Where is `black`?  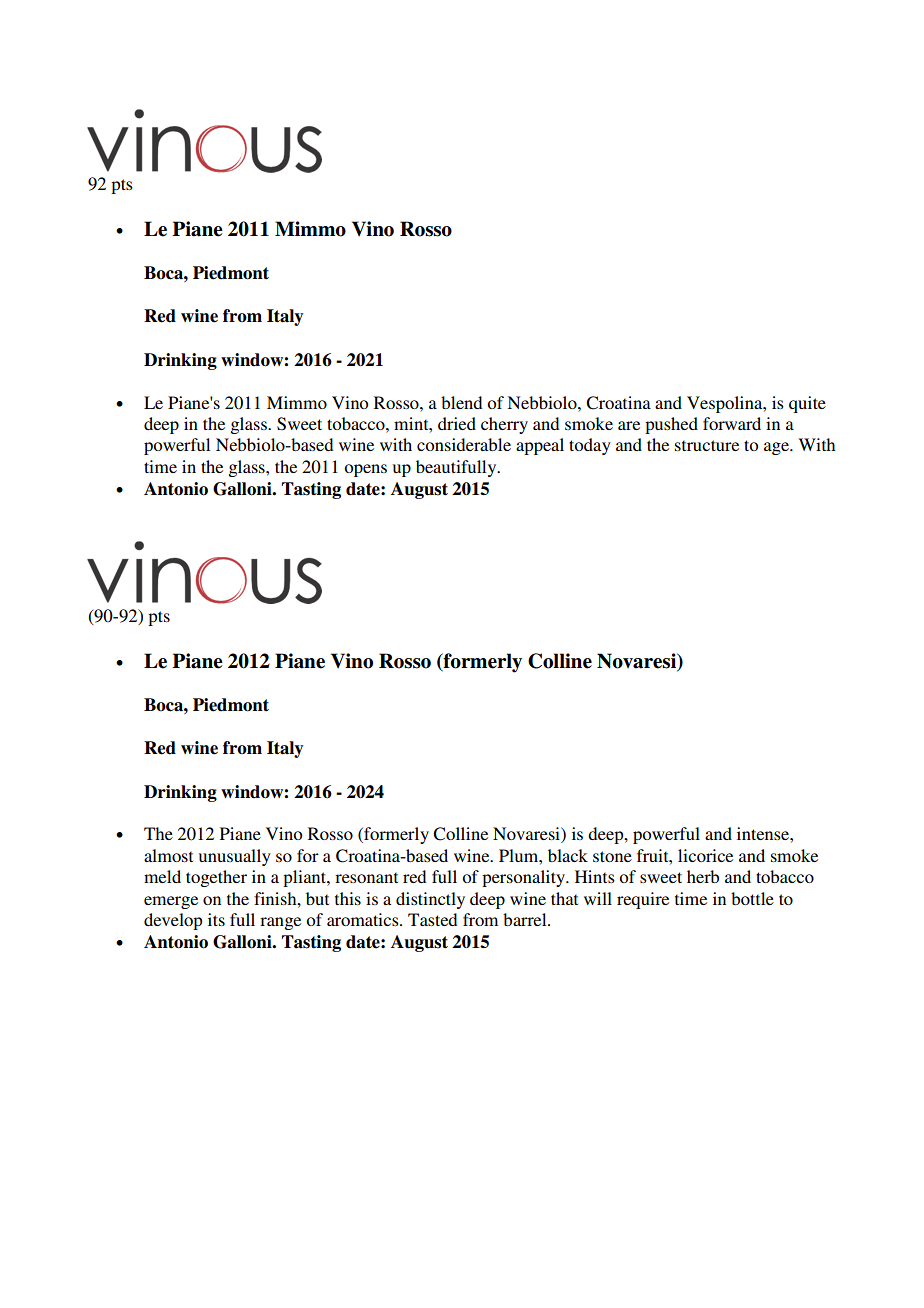 black is located at coordinates (568, 855).
